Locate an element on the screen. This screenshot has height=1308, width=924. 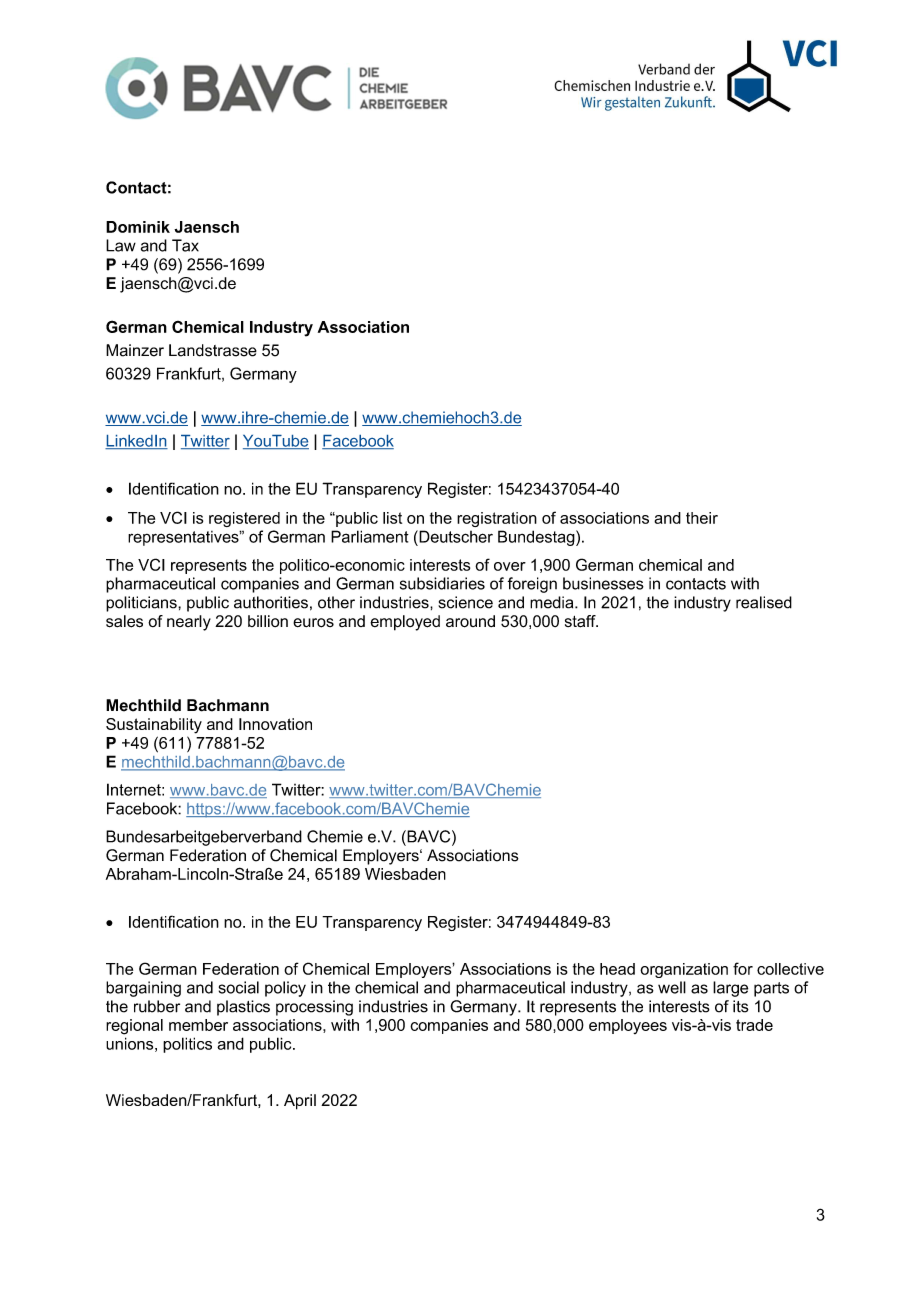
Parliament is located at coordinates (370, 536).
